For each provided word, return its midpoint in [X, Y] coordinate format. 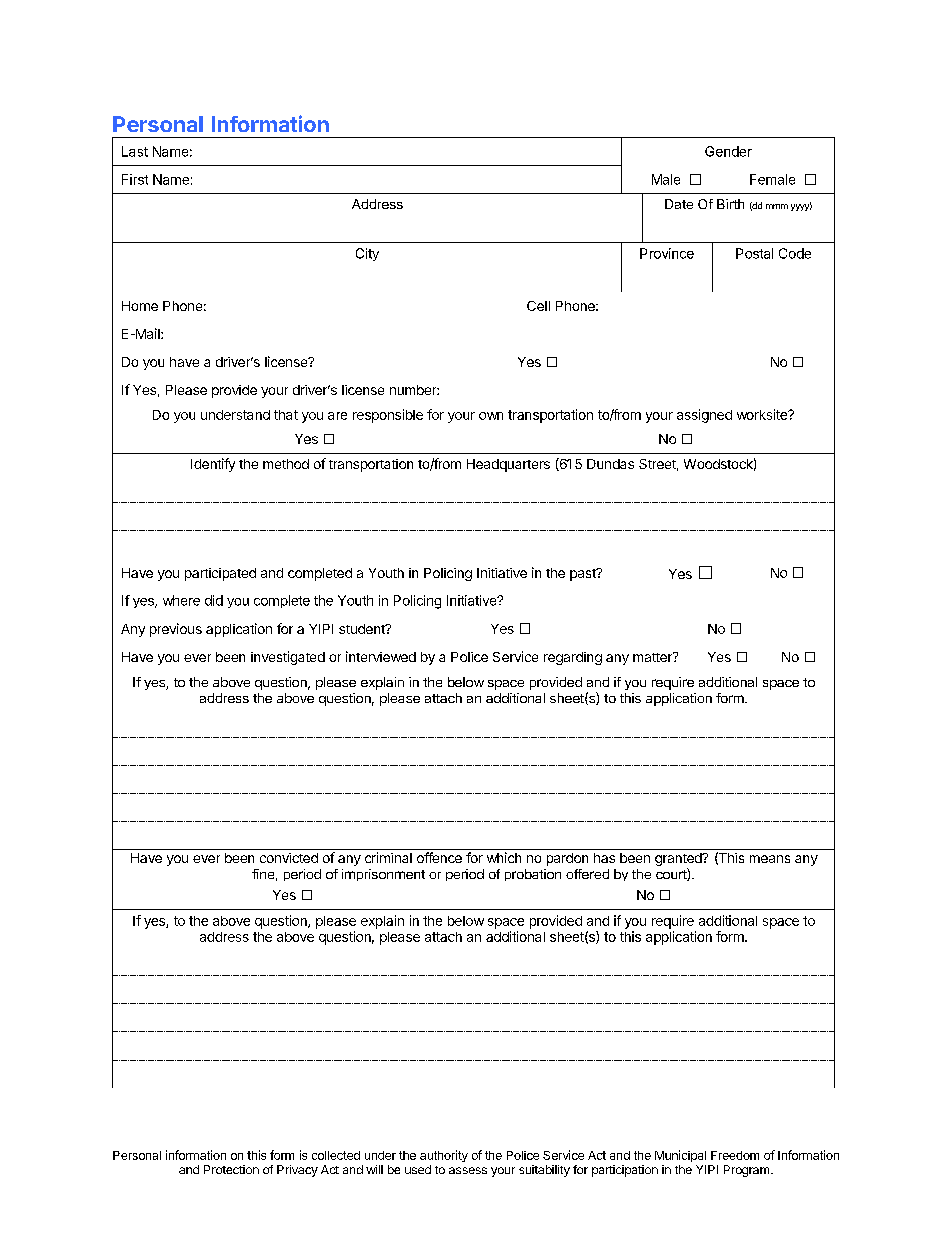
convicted [289, 858]
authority [444, 1156]
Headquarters [508, 465]
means [770, 859]
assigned [704, 416]
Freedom [735, 1155]
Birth [730, 204]
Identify [213, 465]
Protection [231, 1169]
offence [439, 857]
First [135, 179]
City [367, 254]
